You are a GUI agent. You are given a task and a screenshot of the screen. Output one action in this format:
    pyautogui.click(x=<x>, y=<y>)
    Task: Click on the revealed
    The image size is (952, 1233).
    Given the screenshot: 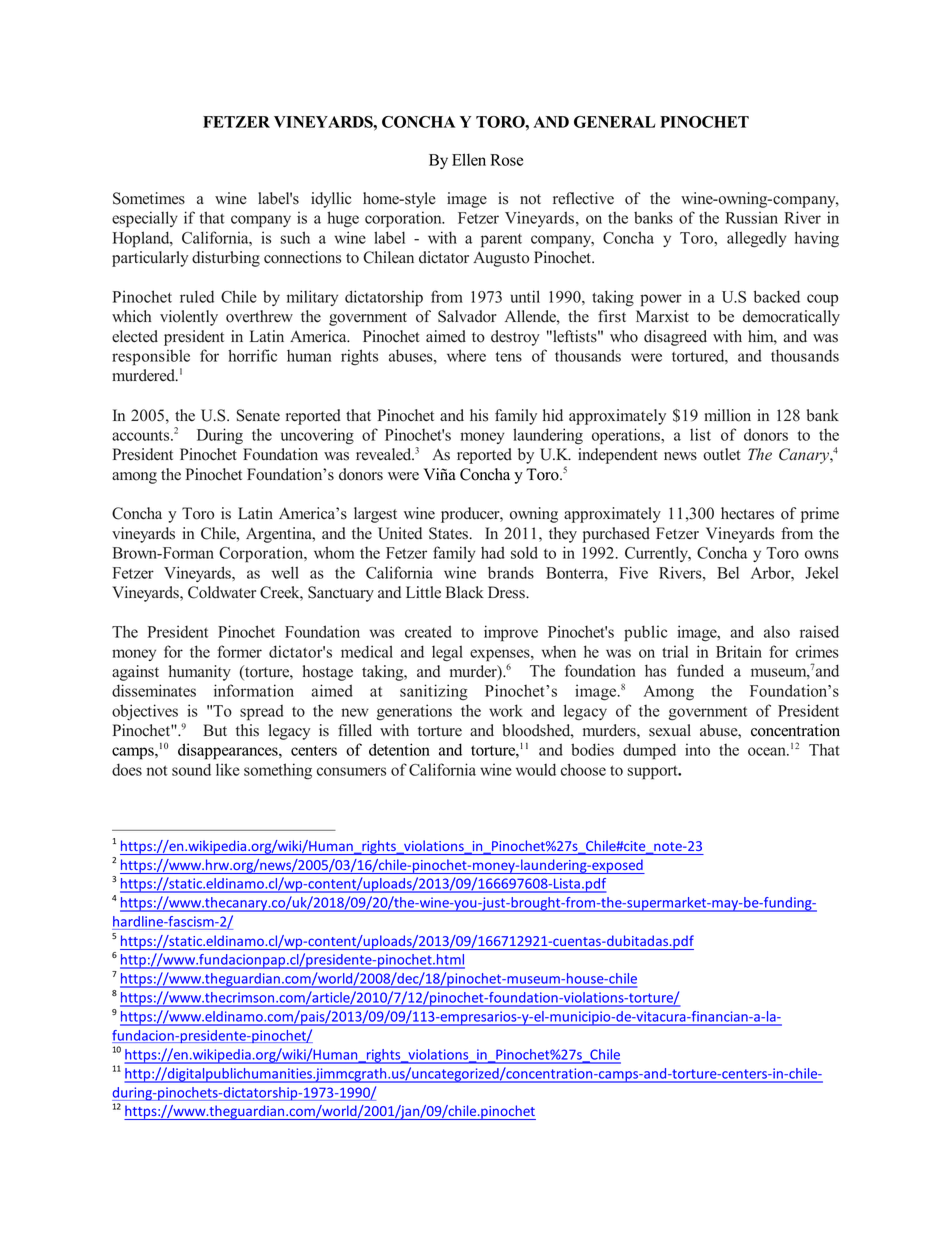 What is the action you would take?
    pyautogui.click(x=385, y=454)
